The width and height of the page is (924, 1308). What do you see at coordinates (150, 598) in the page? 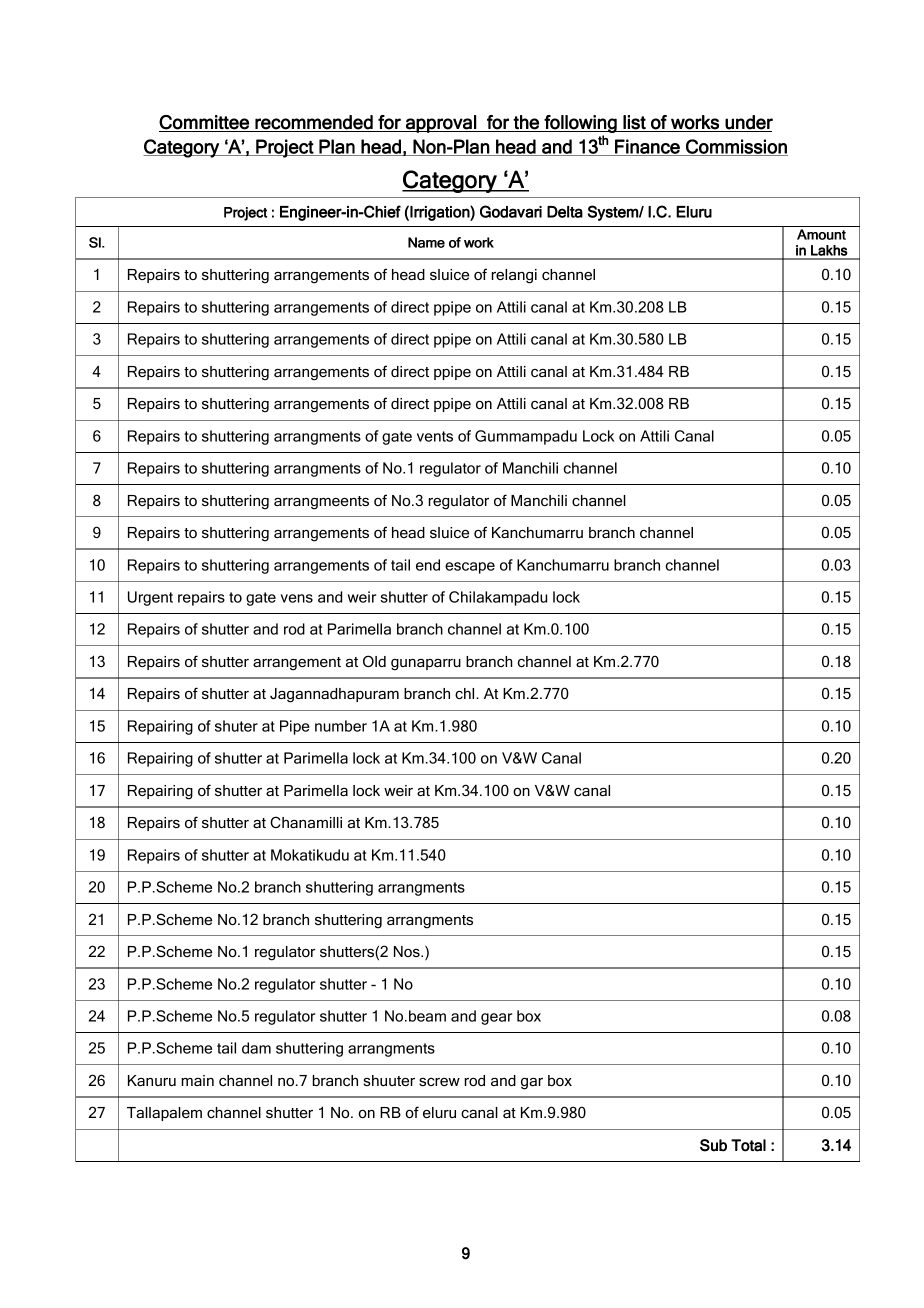
I see `Urgent` at bounding box center [150, 598].
